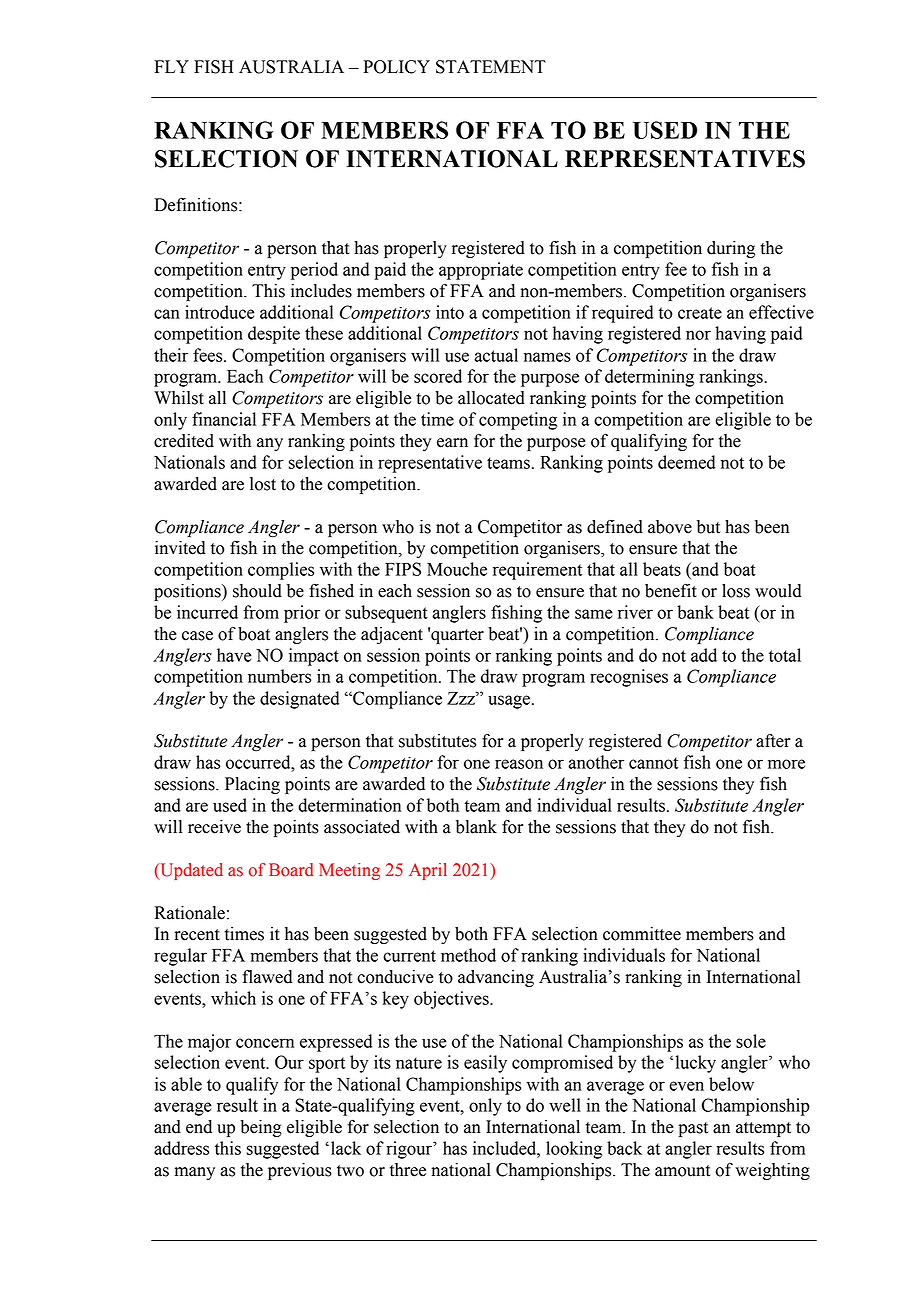 This screenshot has width=924, height=1308. What do you see at coordinates (731, 249) in the screenshot?
I see `during` at bounding box center [731, 249].
